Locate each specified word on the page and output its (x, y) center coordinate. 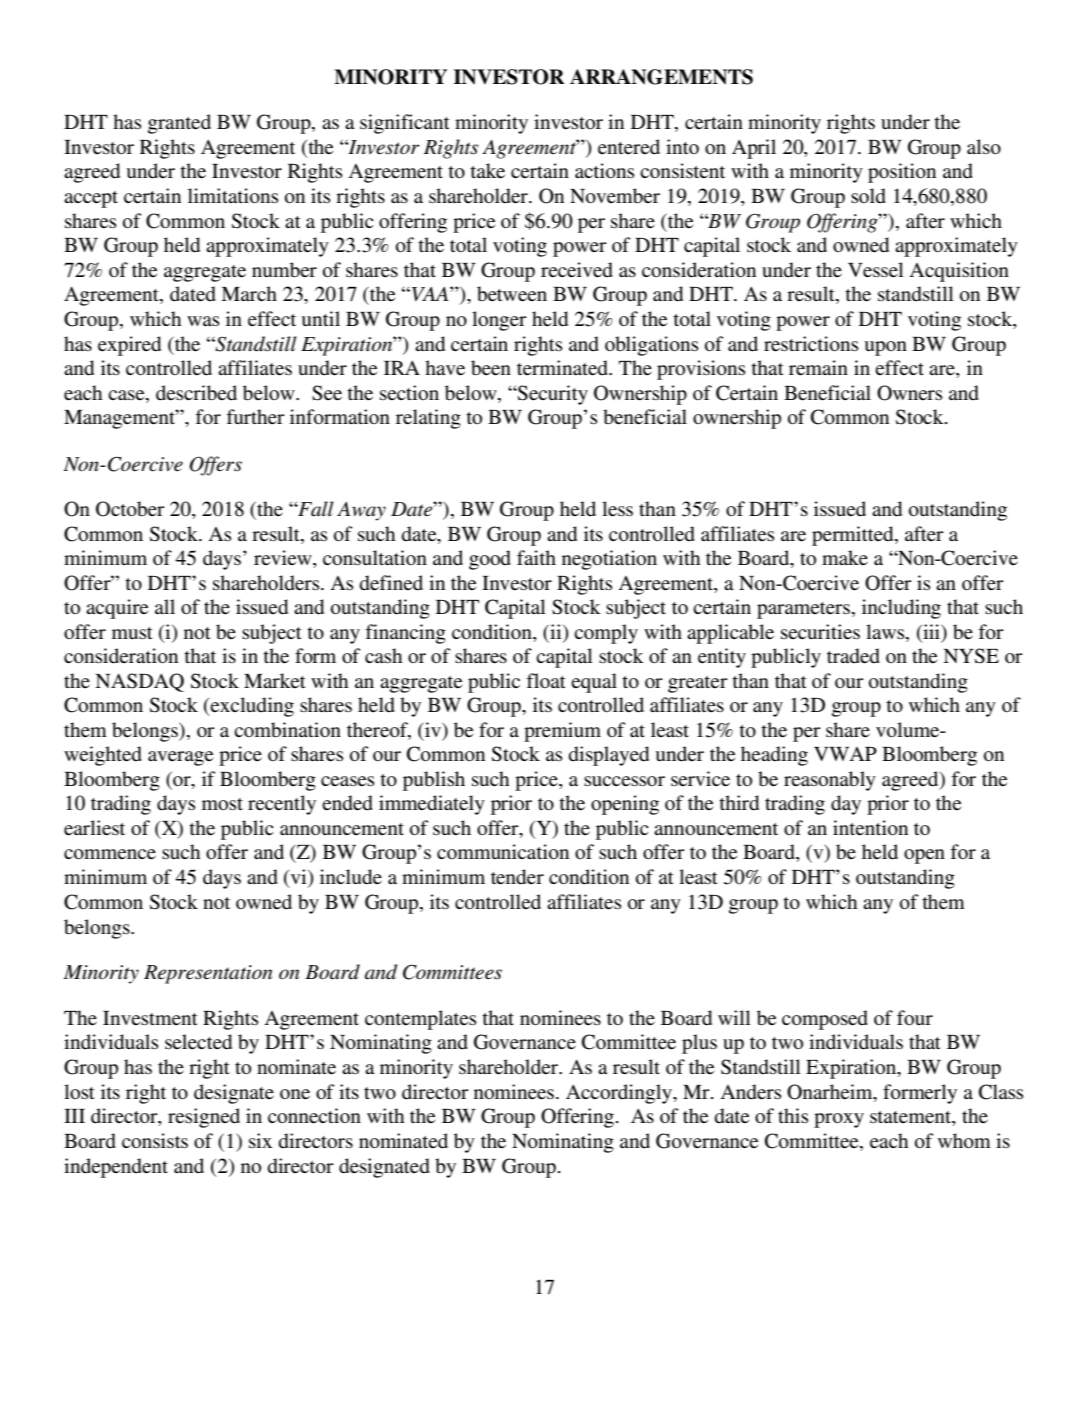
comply (606, 634)
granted (179, 124)
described (196, 393)
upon (885, 348)
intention (870, 828)
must (132, 633)
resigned (204, 1118)
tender (517, 877)
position (902, 173)
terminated (563, 368)
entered (629, 147)
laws (886, 631)
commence (110, 854)
